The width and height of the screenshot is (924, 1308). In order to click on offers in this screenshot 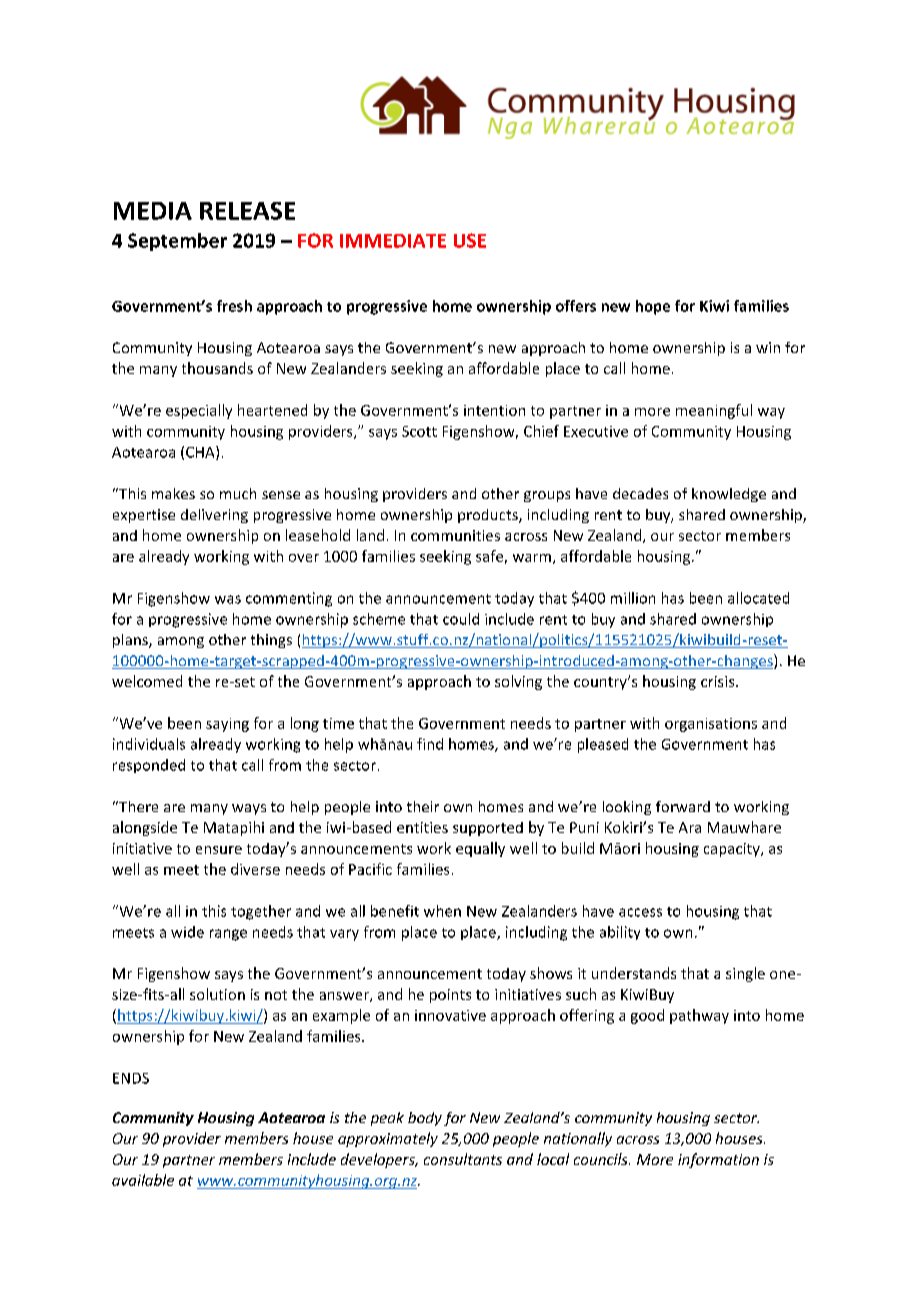, I will do `click(576, 306)`.
